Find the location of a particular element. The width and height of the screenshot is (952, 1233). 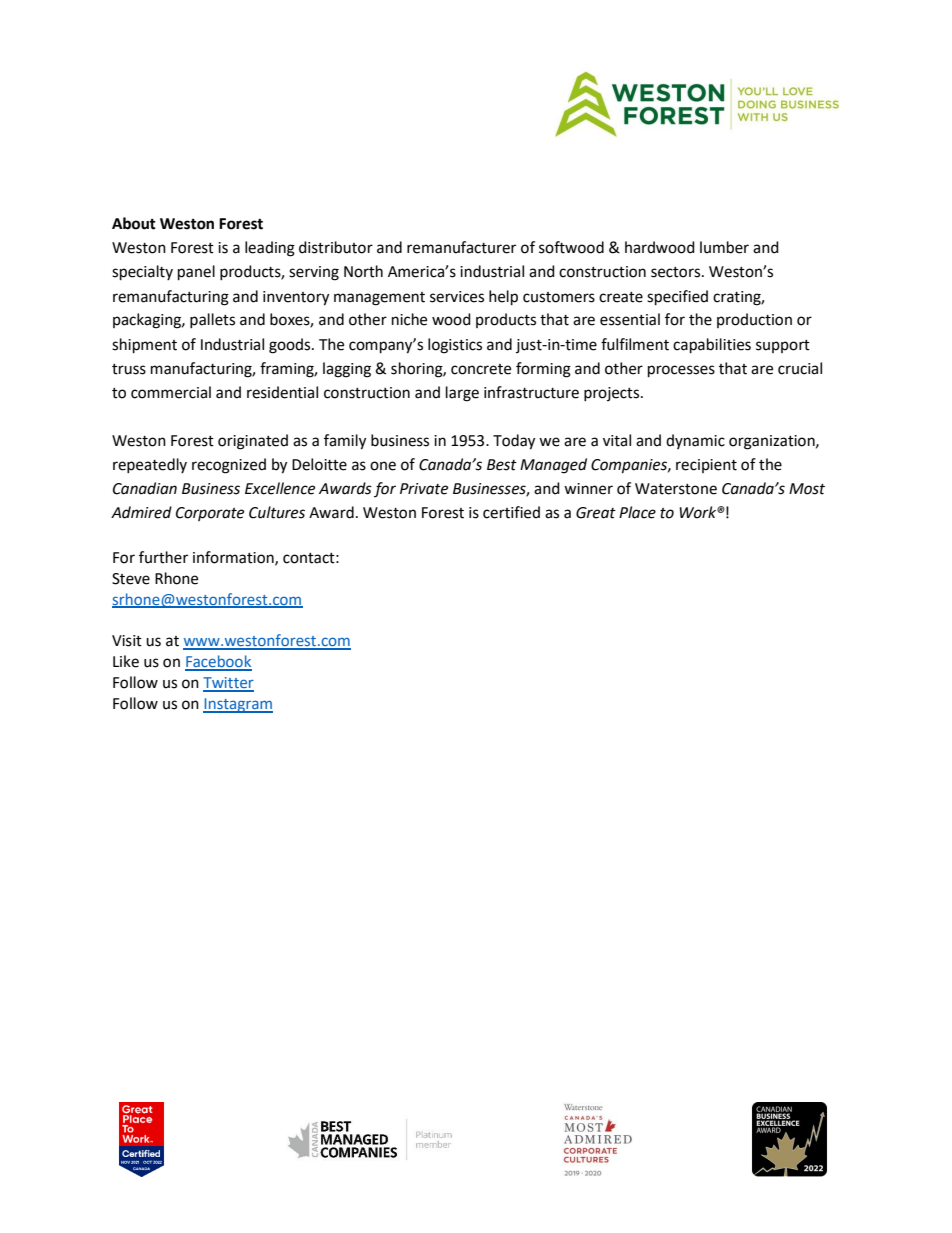

capabilities is located at coordinates (712, 346).
